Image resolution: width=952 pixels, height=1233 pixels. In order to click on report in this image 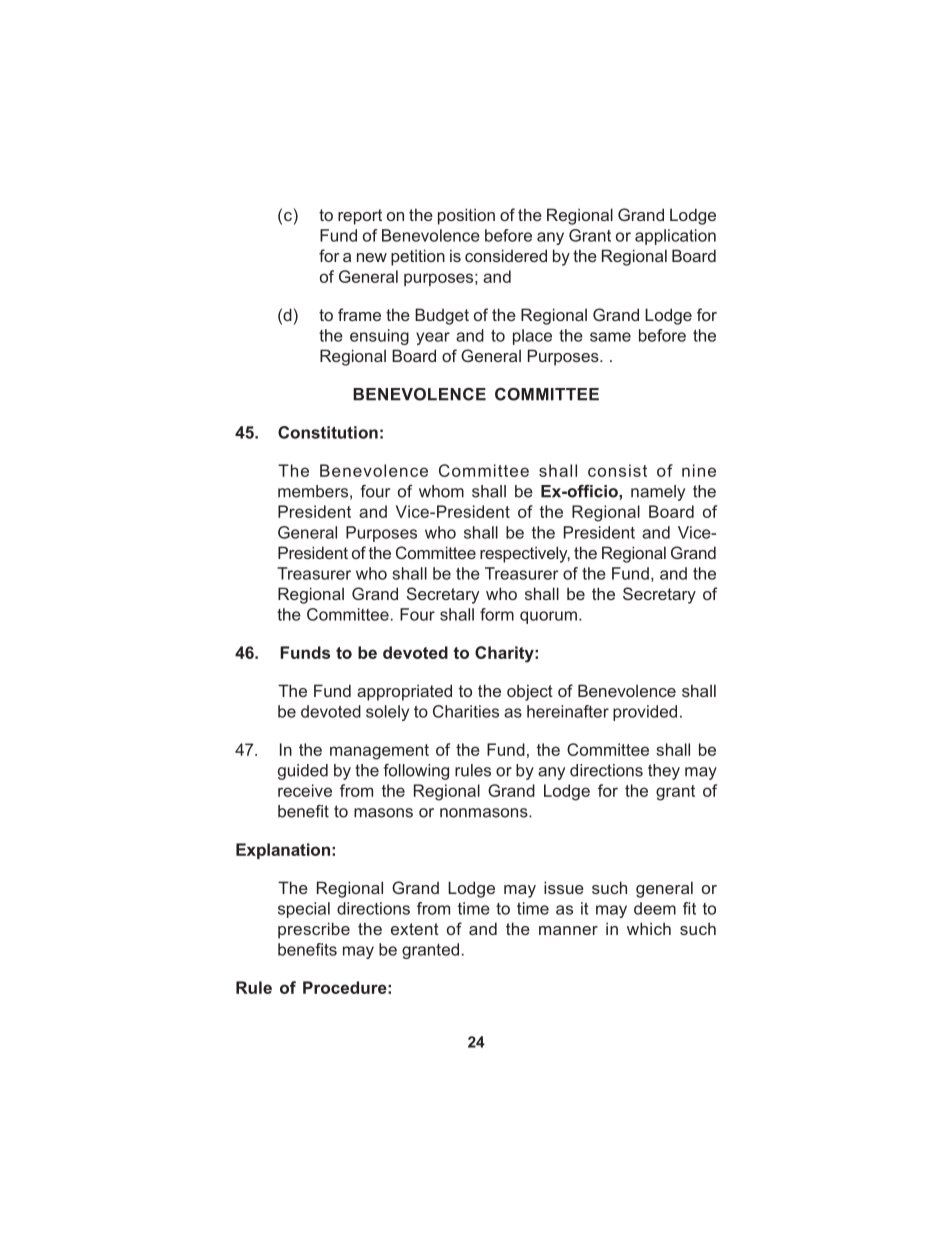, I will do `click(360, 217)`.
